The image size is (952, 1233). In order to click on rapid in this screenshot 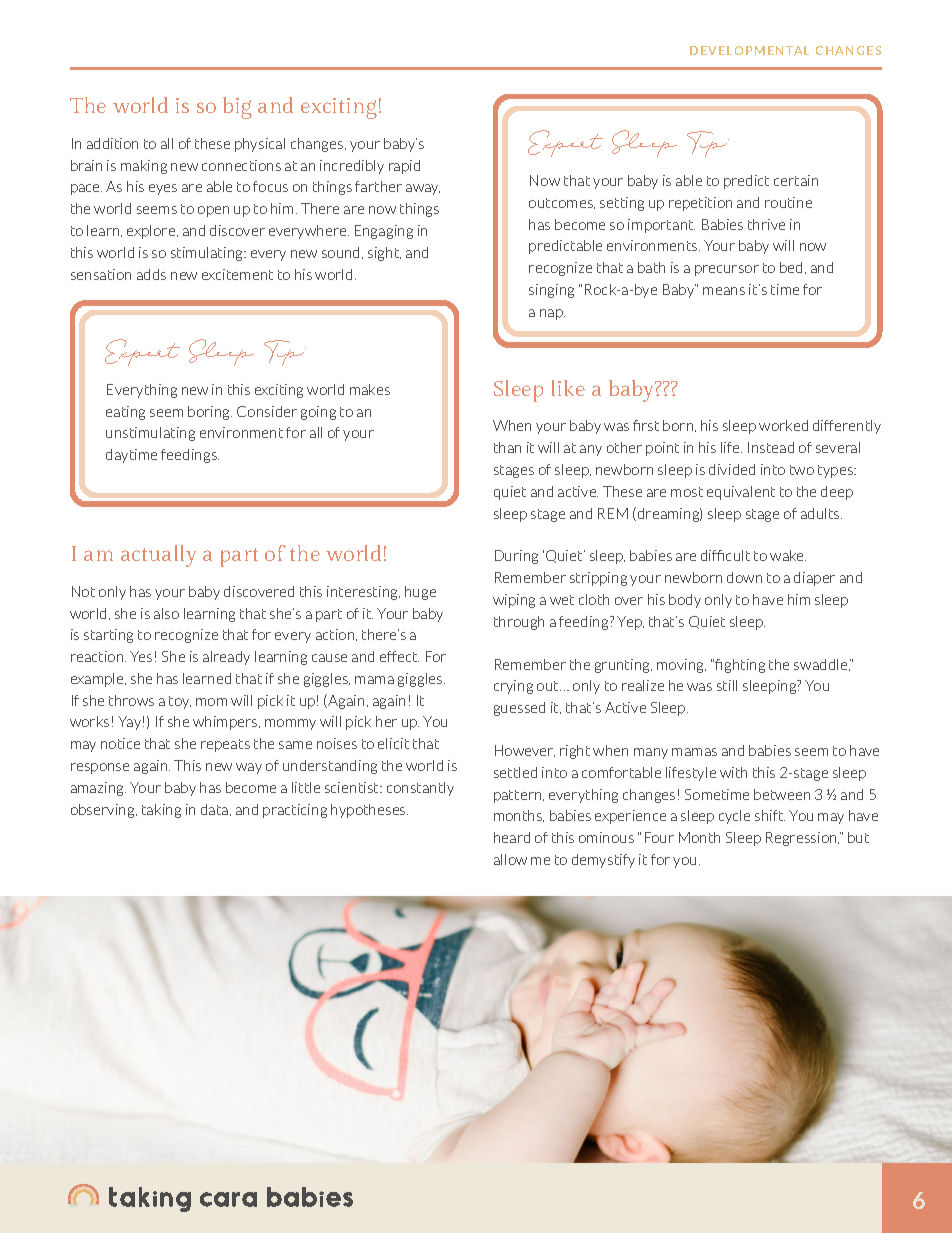, I will do `click(404, 167)`.
